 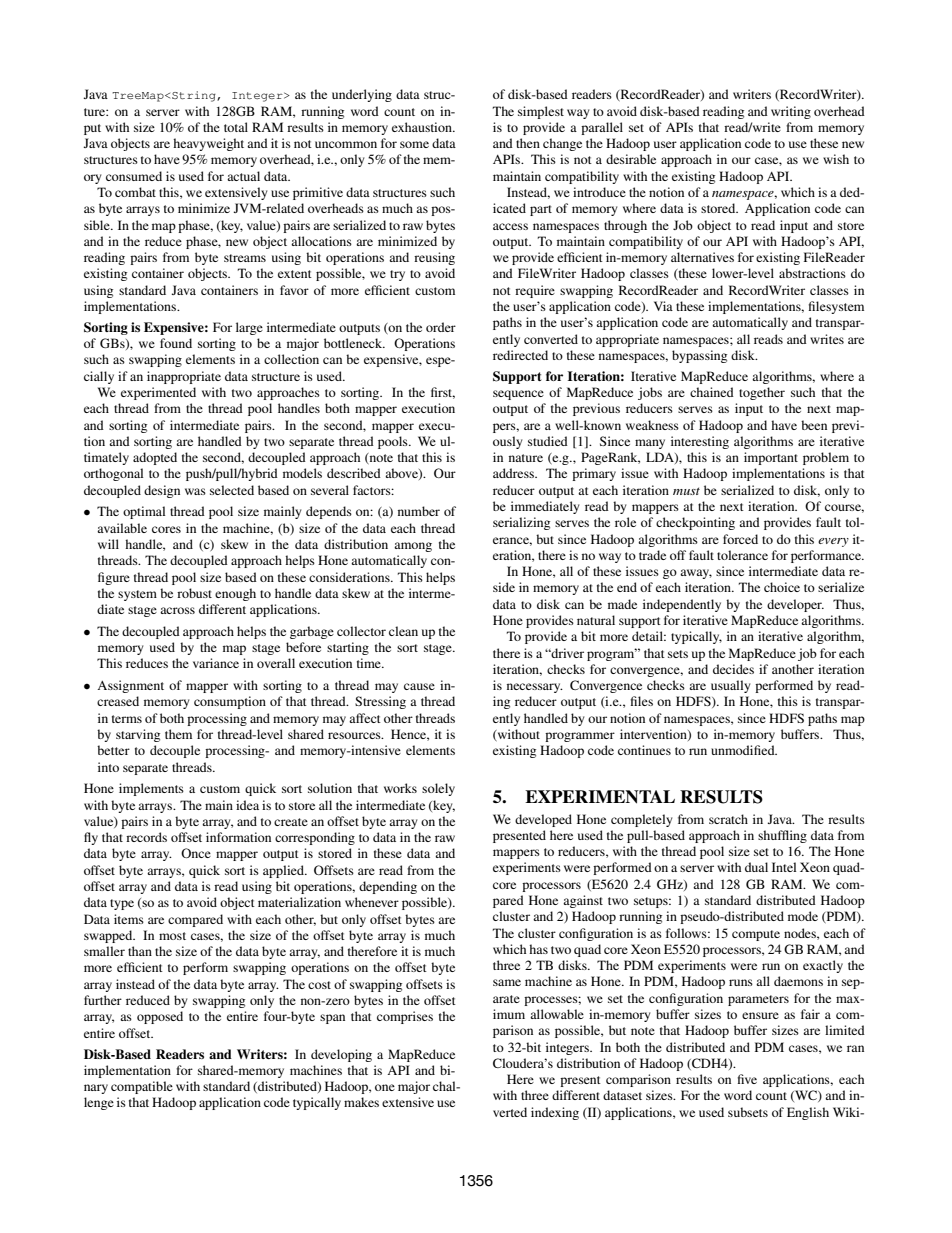 I want to click on clean, so click(x=403, y=631).
